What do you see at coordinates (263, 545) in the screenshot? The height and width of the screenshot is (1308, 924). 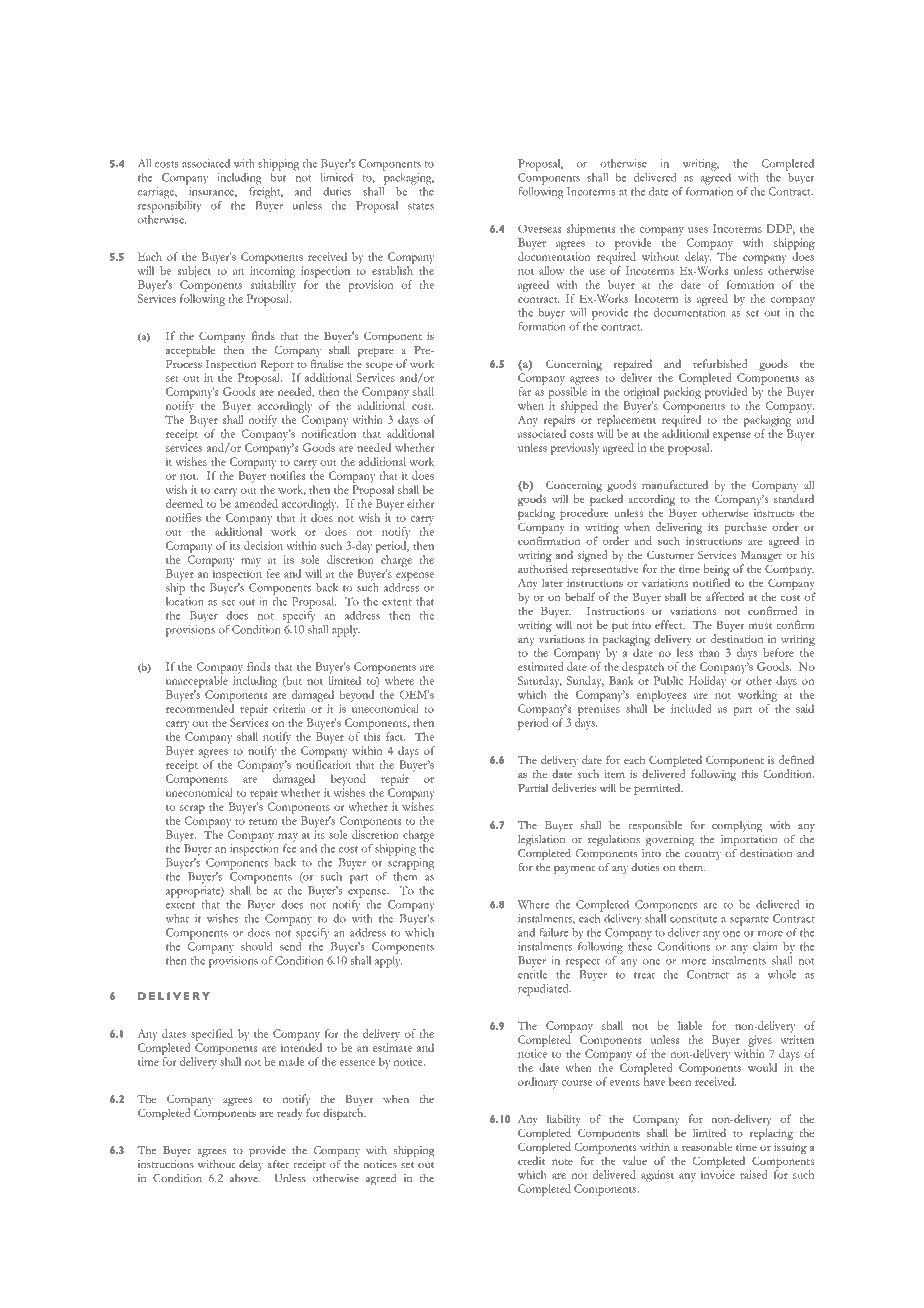 I see `decision` at bounding box center [263, 545].
